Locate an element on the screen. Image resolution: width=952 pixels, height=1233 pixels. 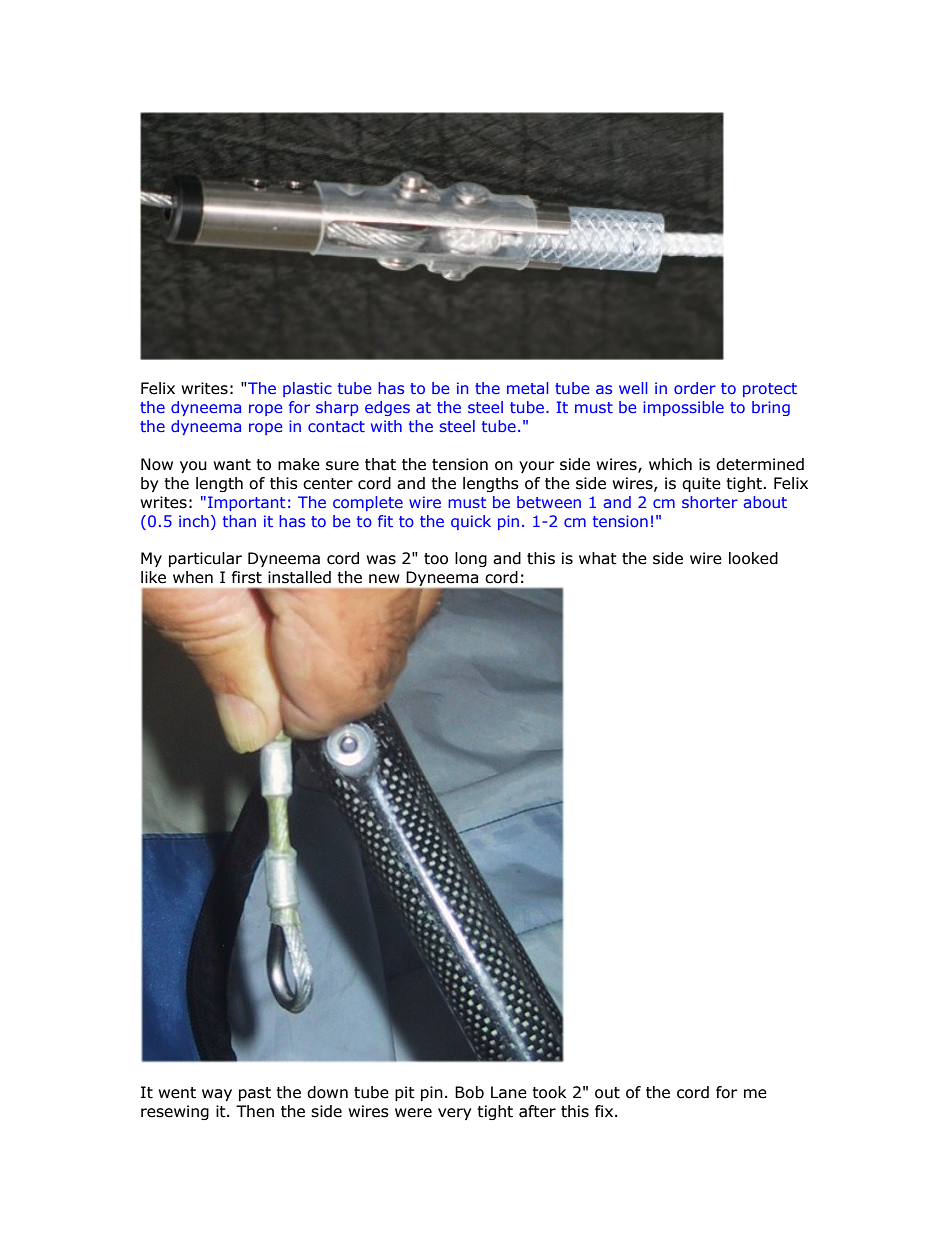
way is located at coordinates (217, 1095).
